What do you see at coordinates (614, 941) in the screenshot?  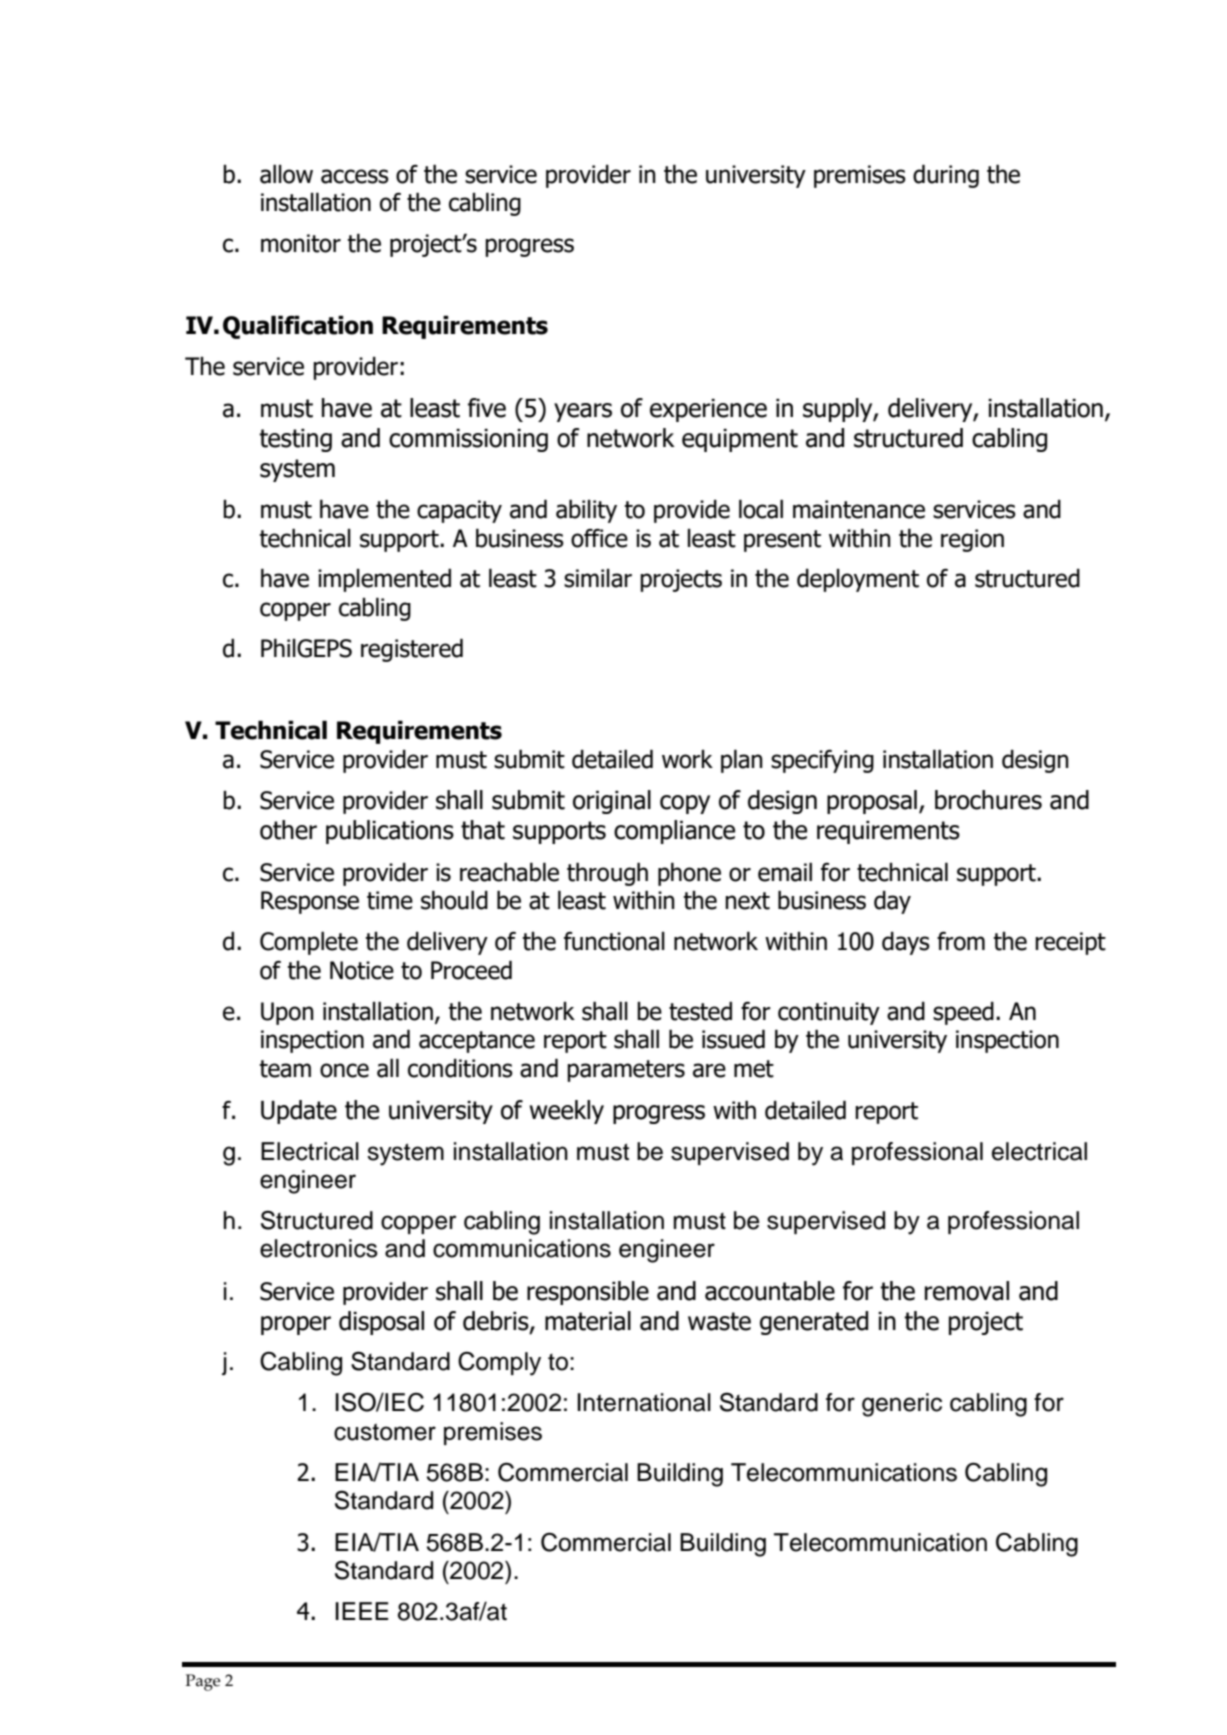 I see `functional` at bounding box center [614, 941].
